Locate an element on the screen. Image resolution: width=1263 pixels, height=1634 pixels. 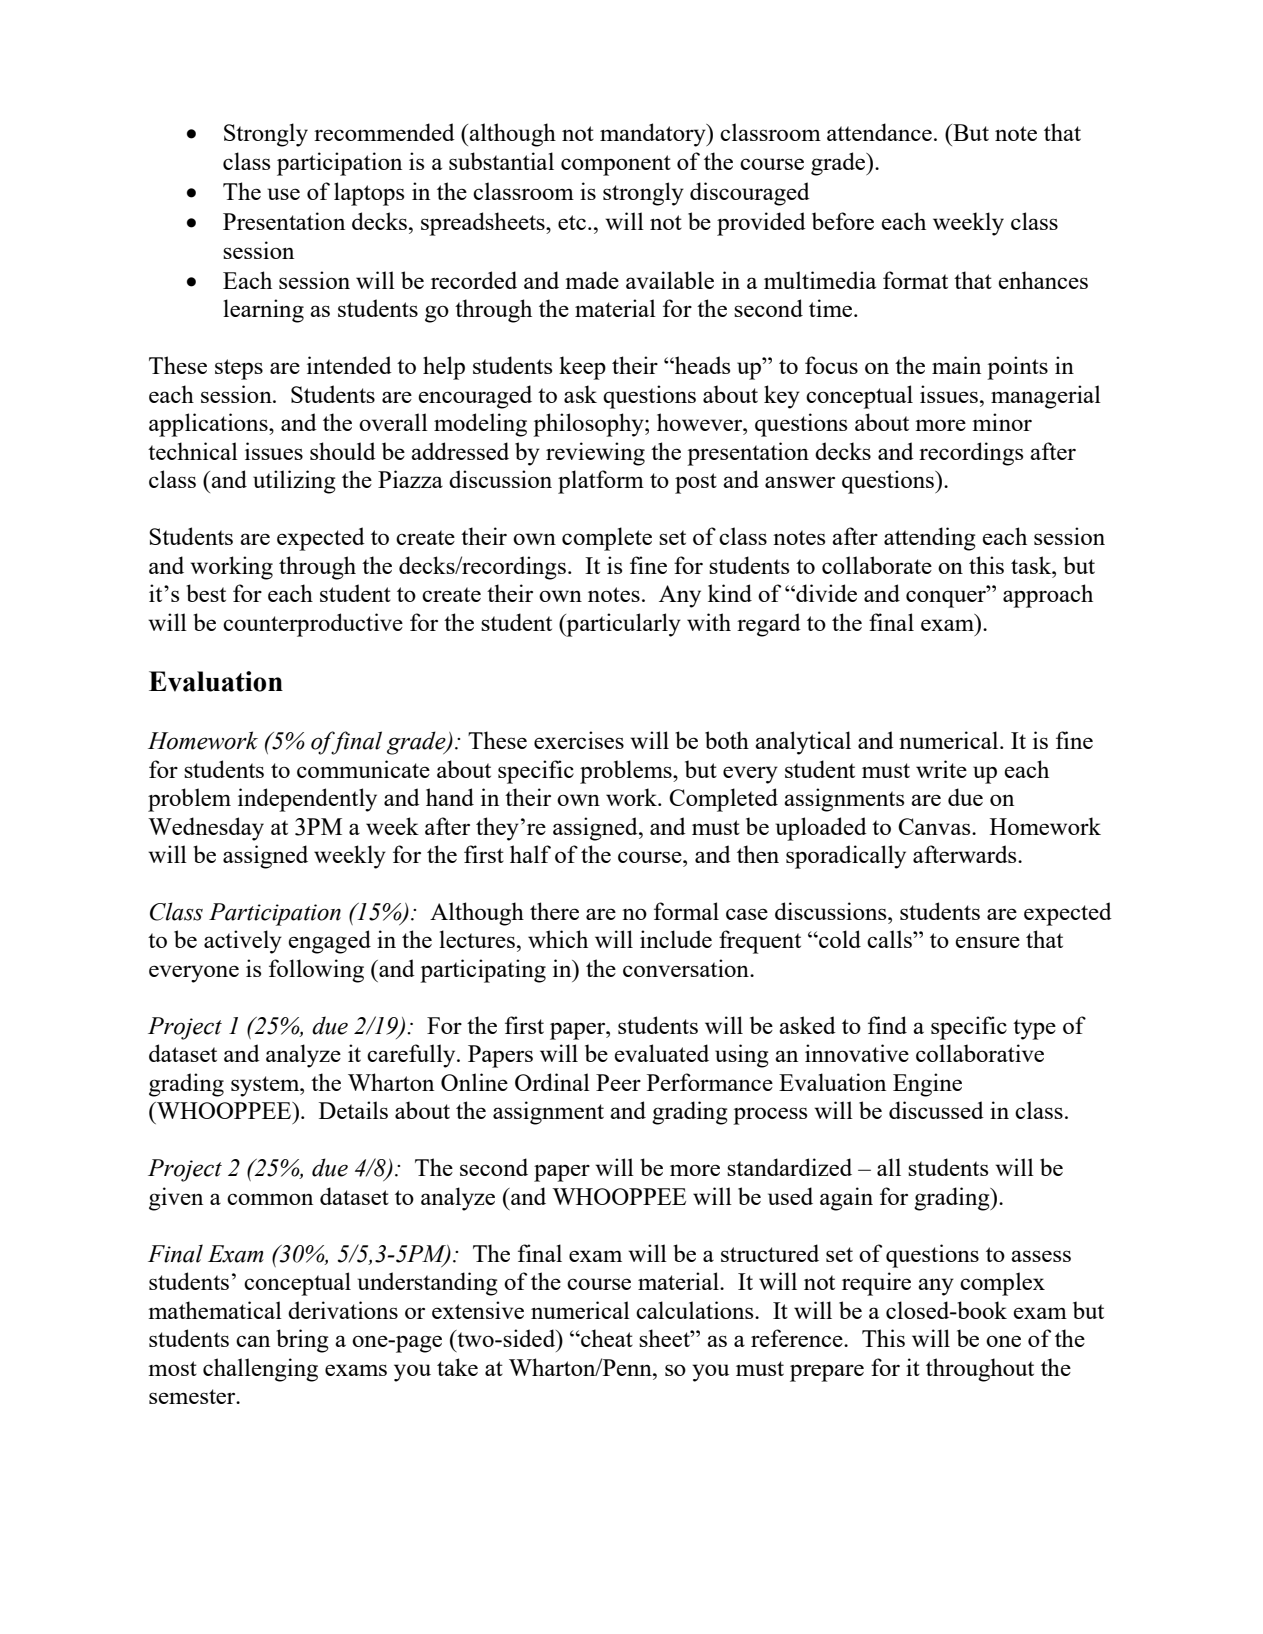
laptops is located at coordinates (369, 194).
